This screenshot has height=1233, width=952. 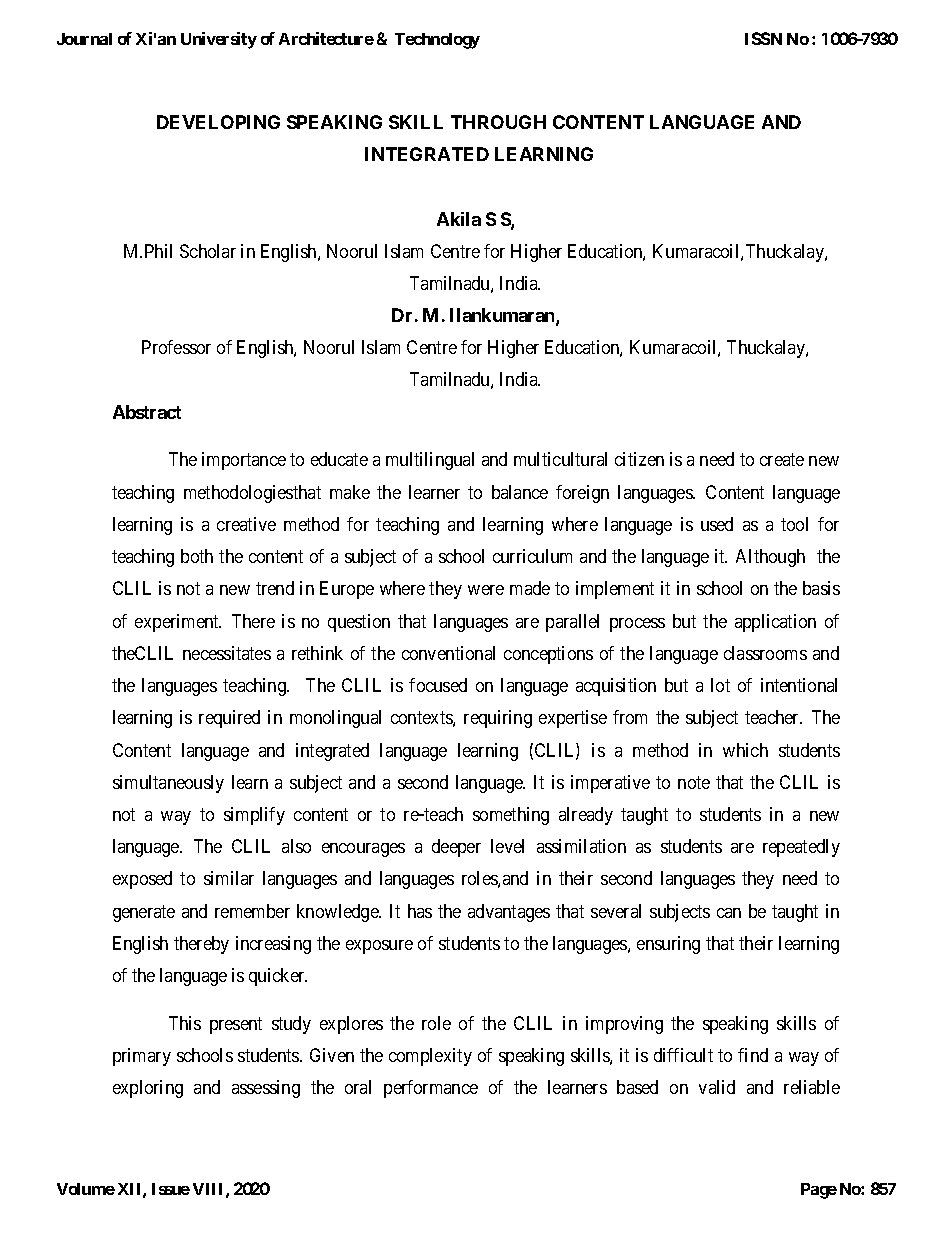 What do you see at coordinates (219, 40) in the screenshot?
I see `University` at bounding box center [219, 40].
